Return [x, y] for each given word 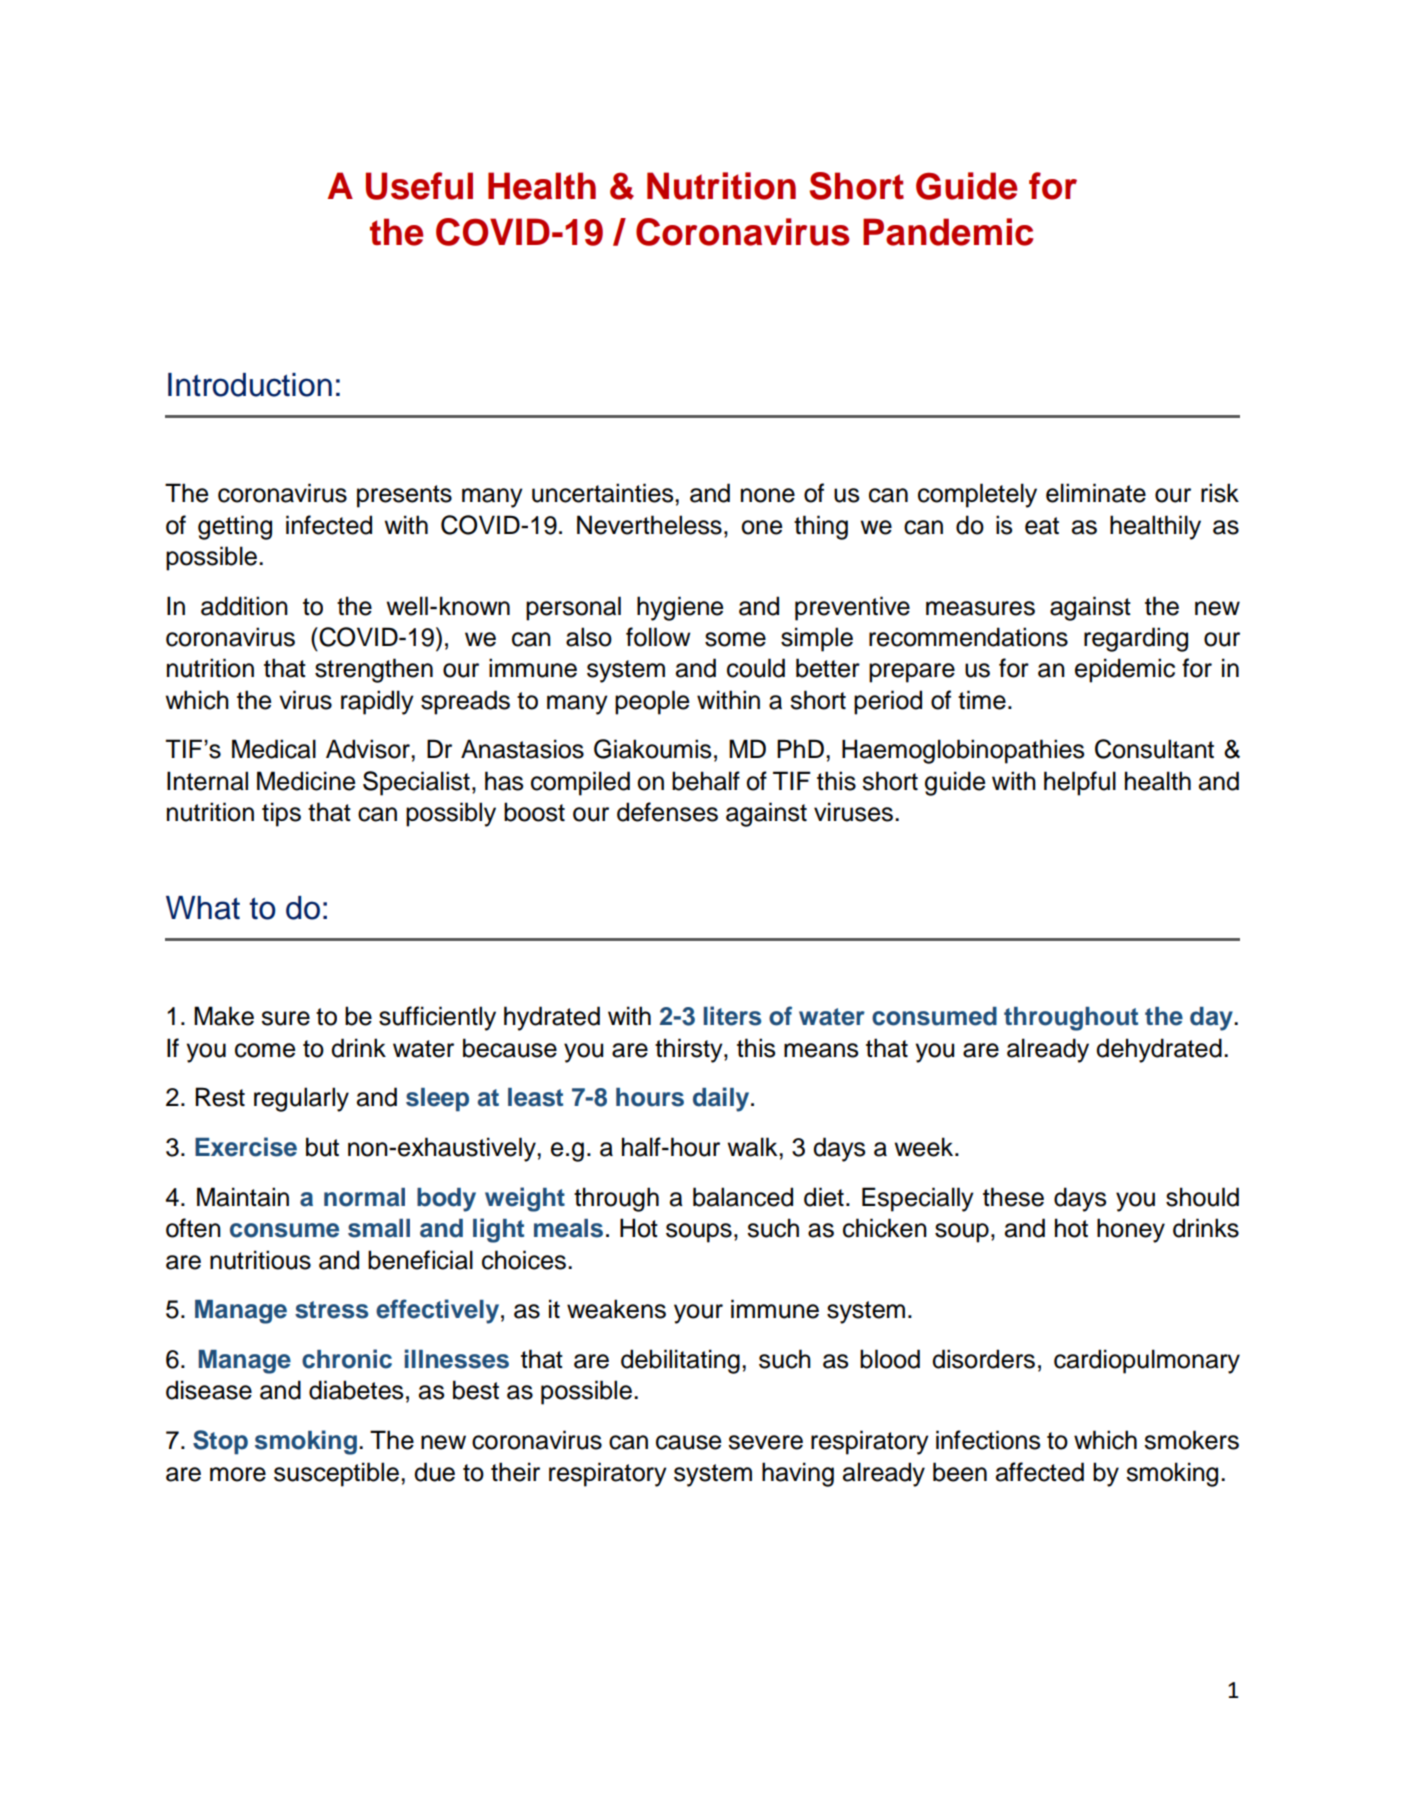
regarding [1136, 639]
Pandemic [948, 232]
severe [765, 1442]
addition [244, 606]
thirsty [690, 1050]
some [735, 639]
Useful [419, 186]
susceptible [336, 1474]
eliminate [1096, 493]
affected [1040, 1472]
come [265, 1050]
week [925, 1147]
